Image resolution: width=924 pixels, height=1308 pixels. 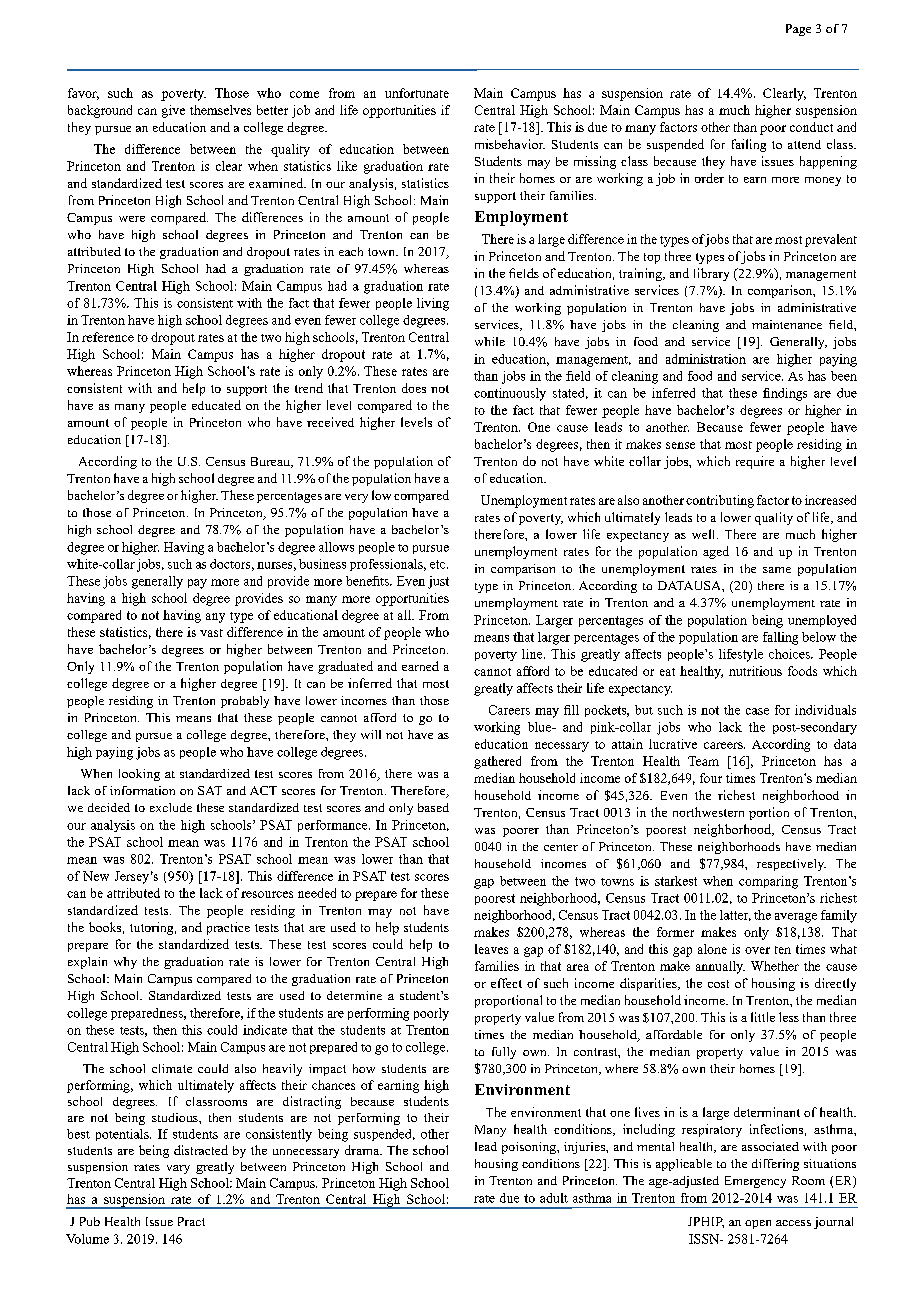 I want to click on based, so click(x=433, y=807).
